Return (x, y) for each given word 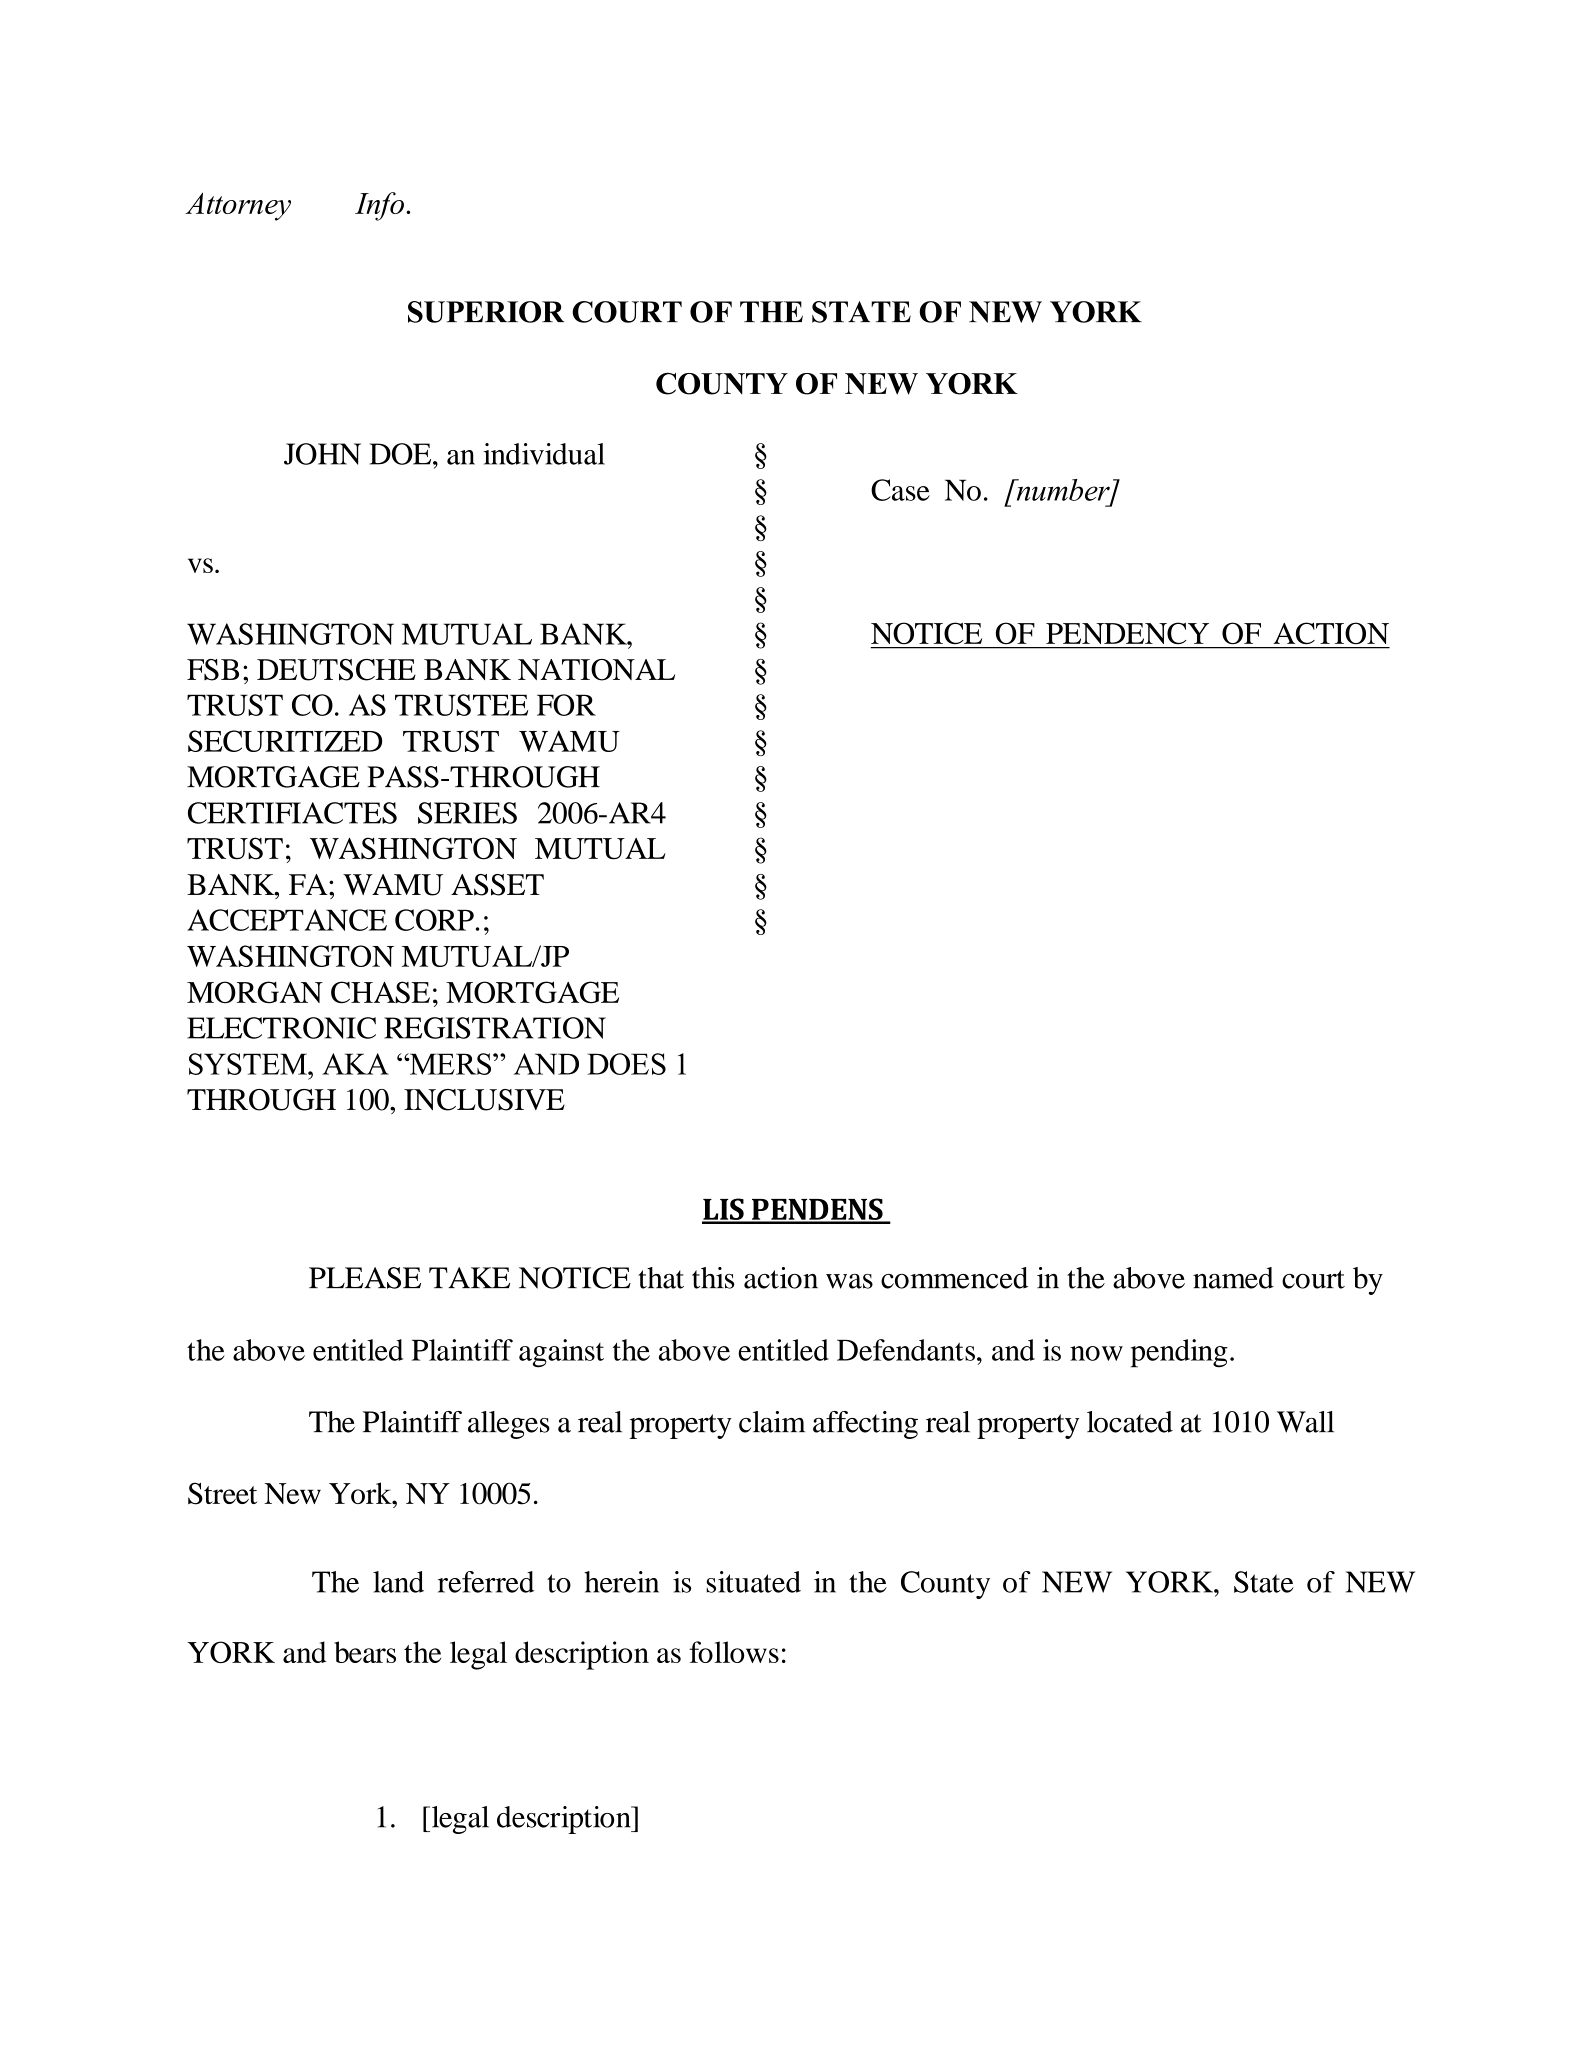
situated (753, 1582)
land (398, 1582)
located (1130, 1422)
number (1063, 491)
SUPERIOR (486, 312)
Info (379, 206)
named (1233, 1278)
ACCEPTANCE (287, 920)
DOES (626, 1064)
